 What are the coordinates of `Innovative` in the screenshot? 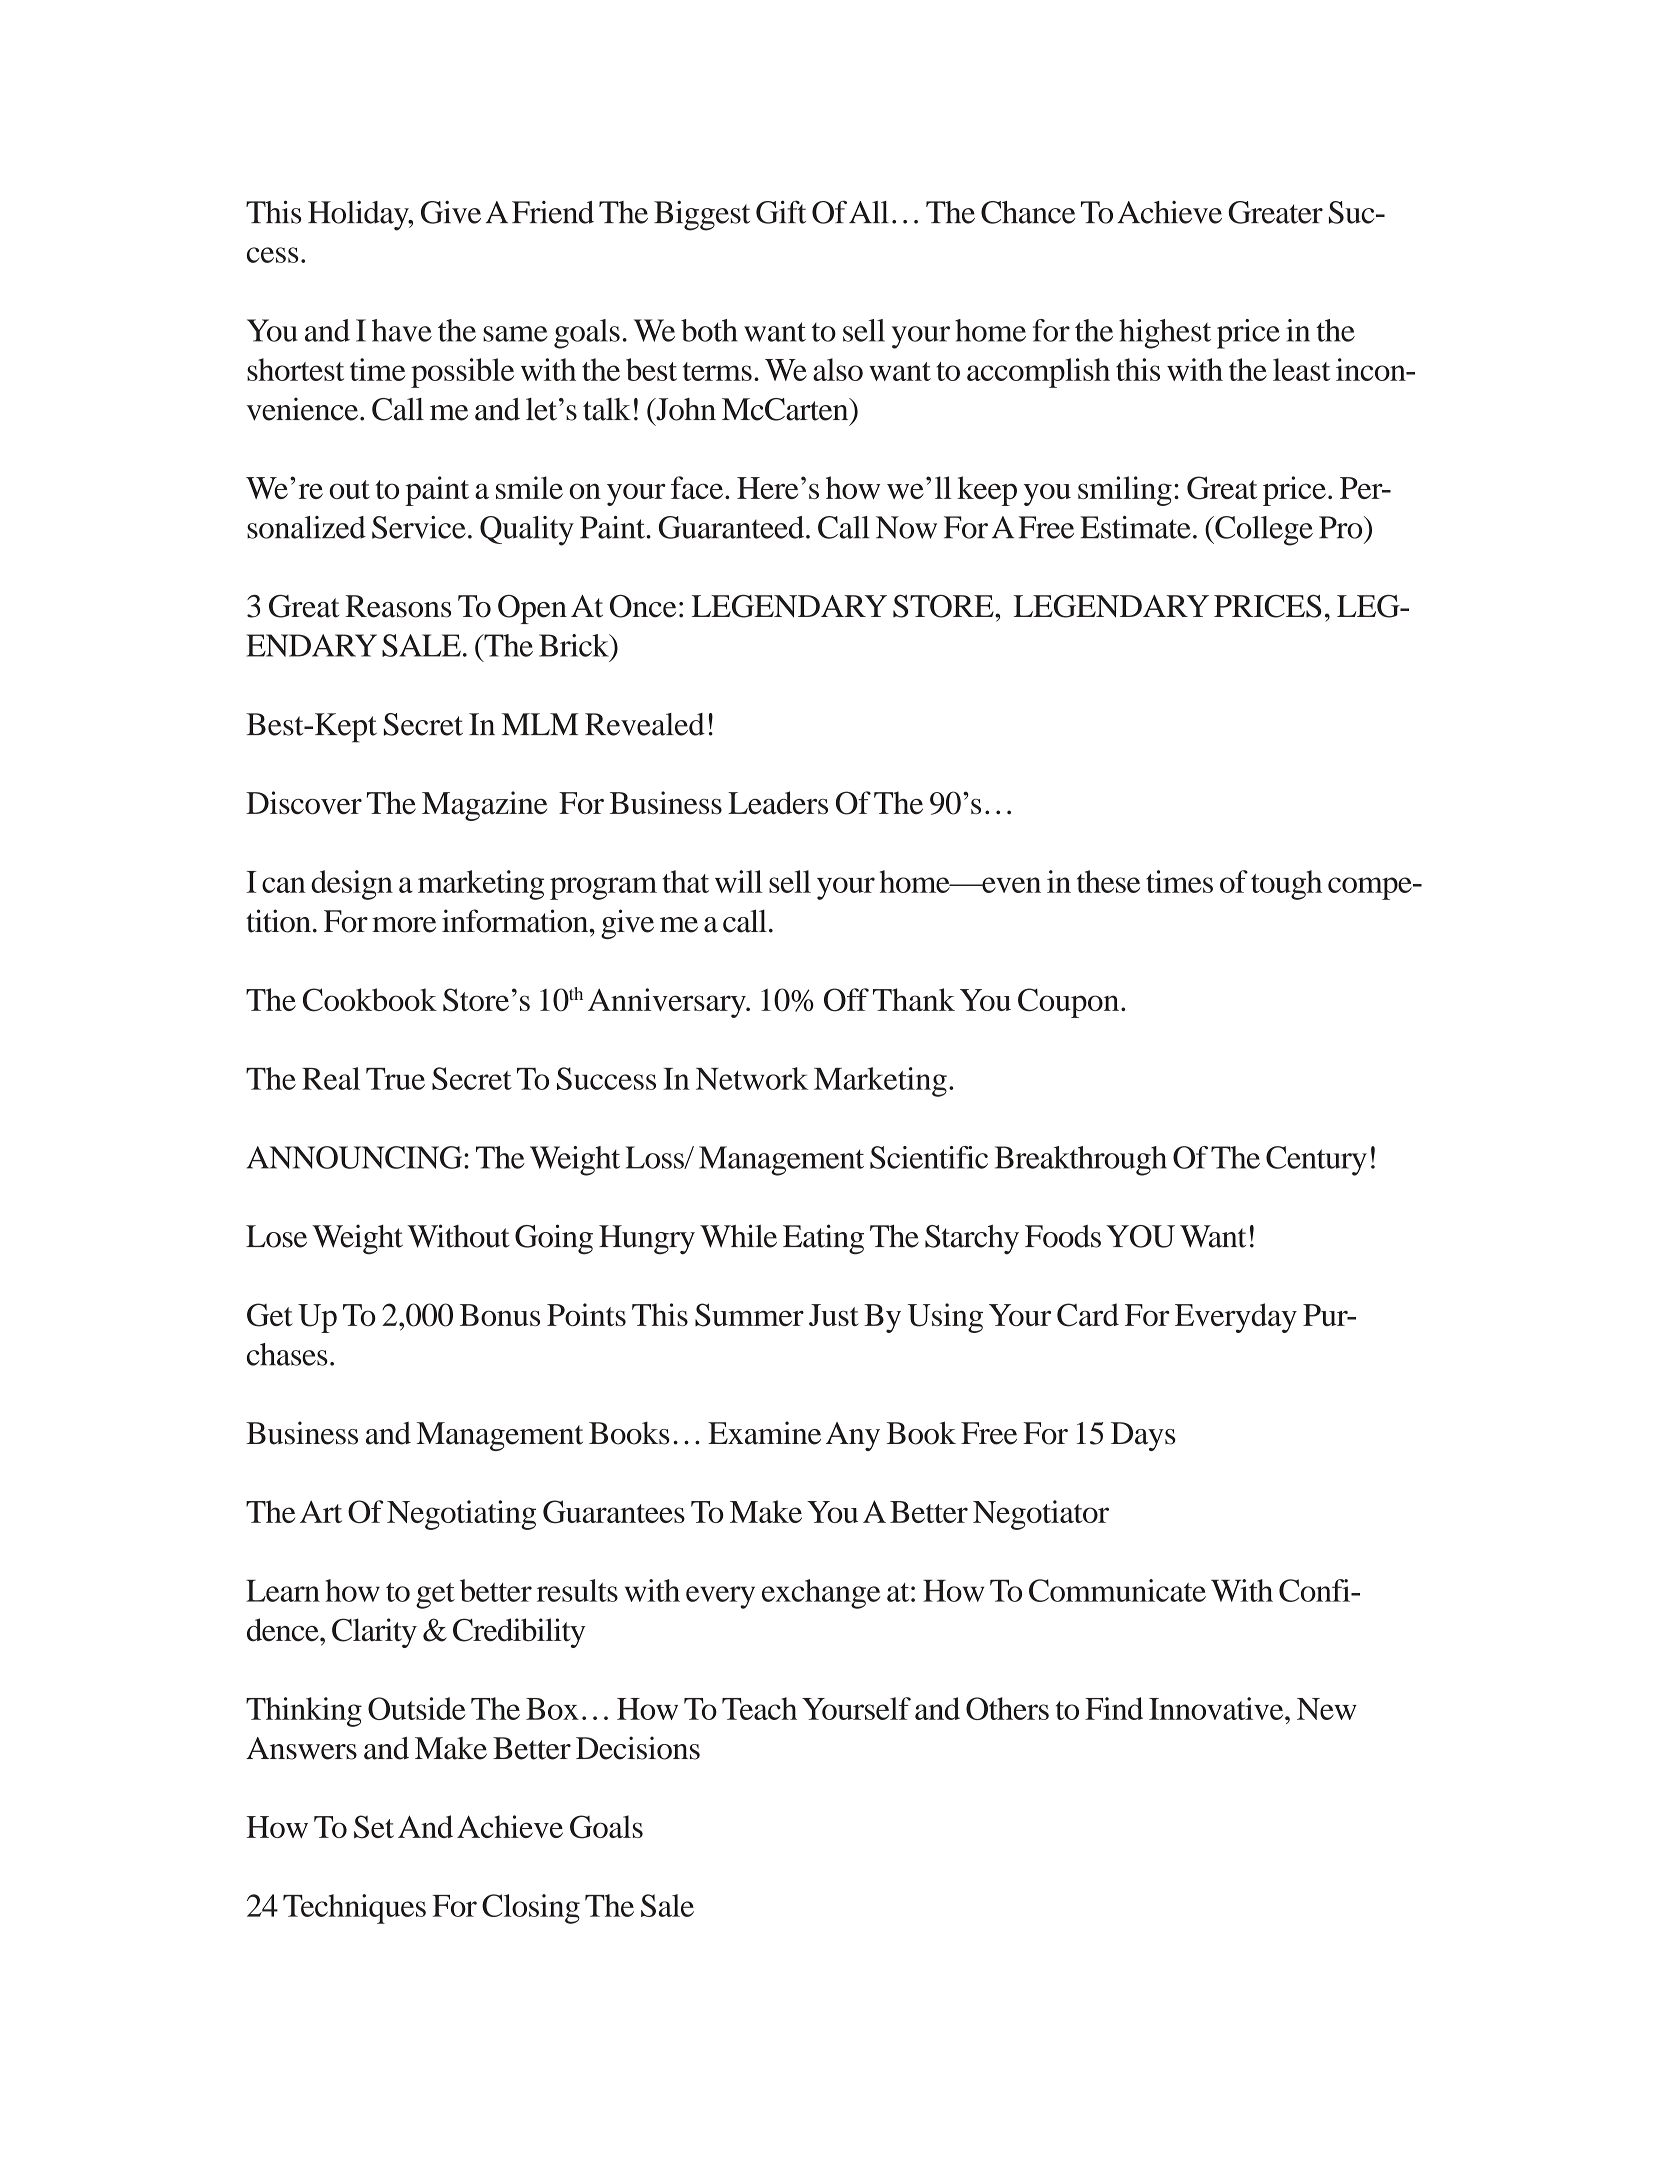 It's located at (1217, 1708).
